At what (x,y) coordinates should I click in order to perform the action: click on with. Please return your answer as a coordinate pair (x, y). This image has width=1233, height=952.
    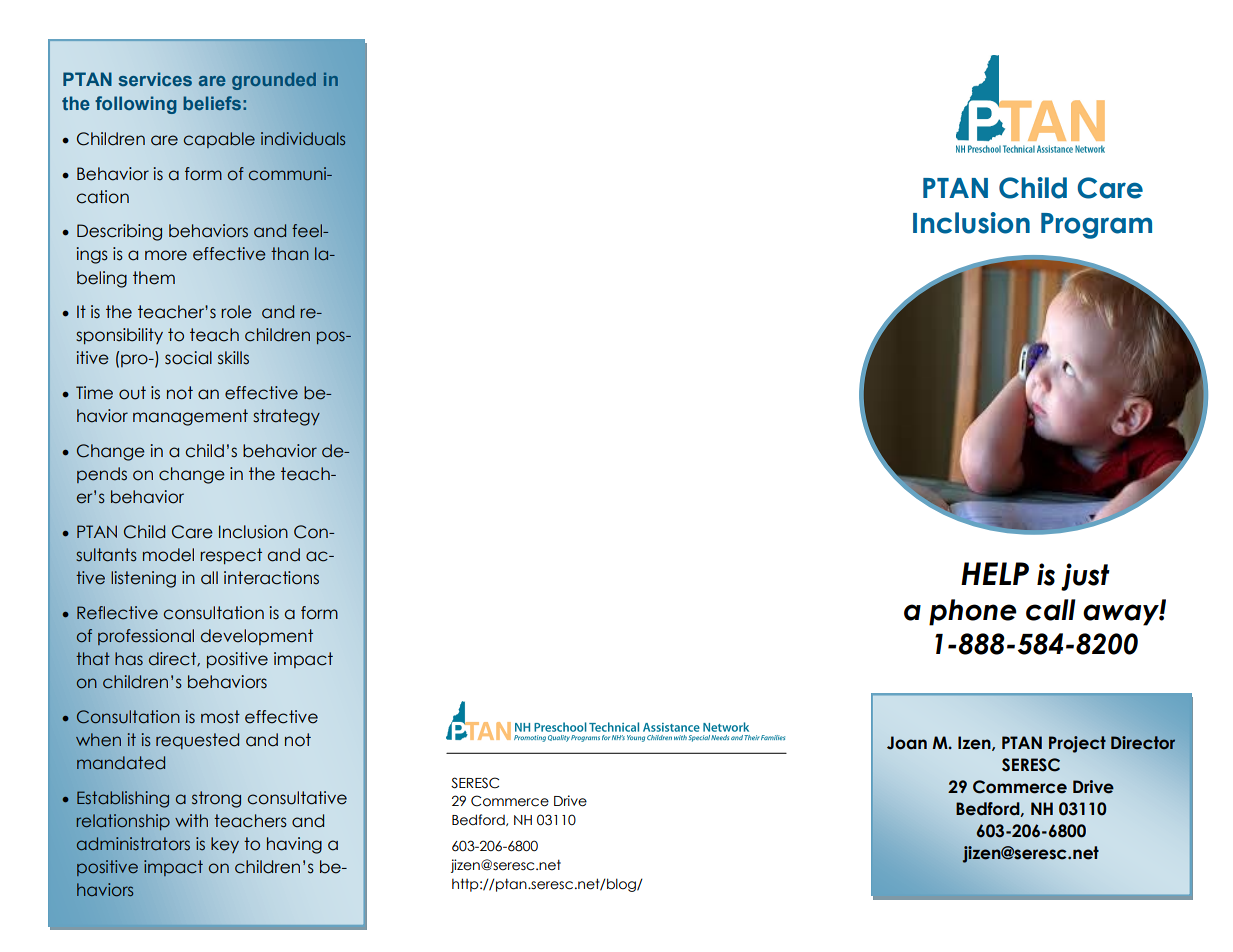
    Looking at the image, I should click on (191, 820).
